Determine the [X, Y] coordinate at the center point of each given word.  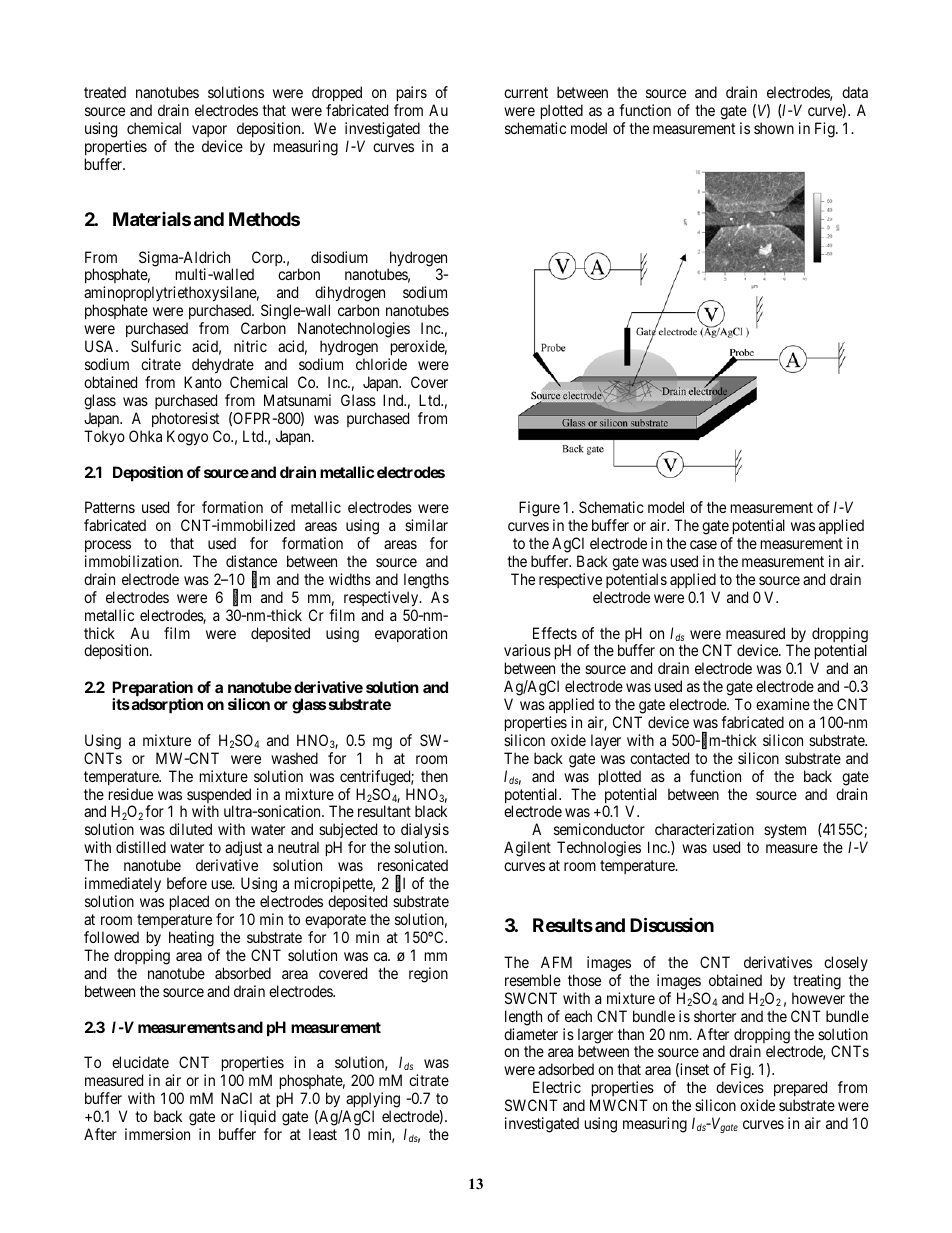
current [526, 92]
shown [774, 128]
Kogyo [187, 438]
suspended [219, 797]
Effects [555, 633]
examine [783, 704]
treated [105, 92]
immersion [157, 1134]
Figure [539, 510]
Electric [557, 1087]
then [434, 776]
